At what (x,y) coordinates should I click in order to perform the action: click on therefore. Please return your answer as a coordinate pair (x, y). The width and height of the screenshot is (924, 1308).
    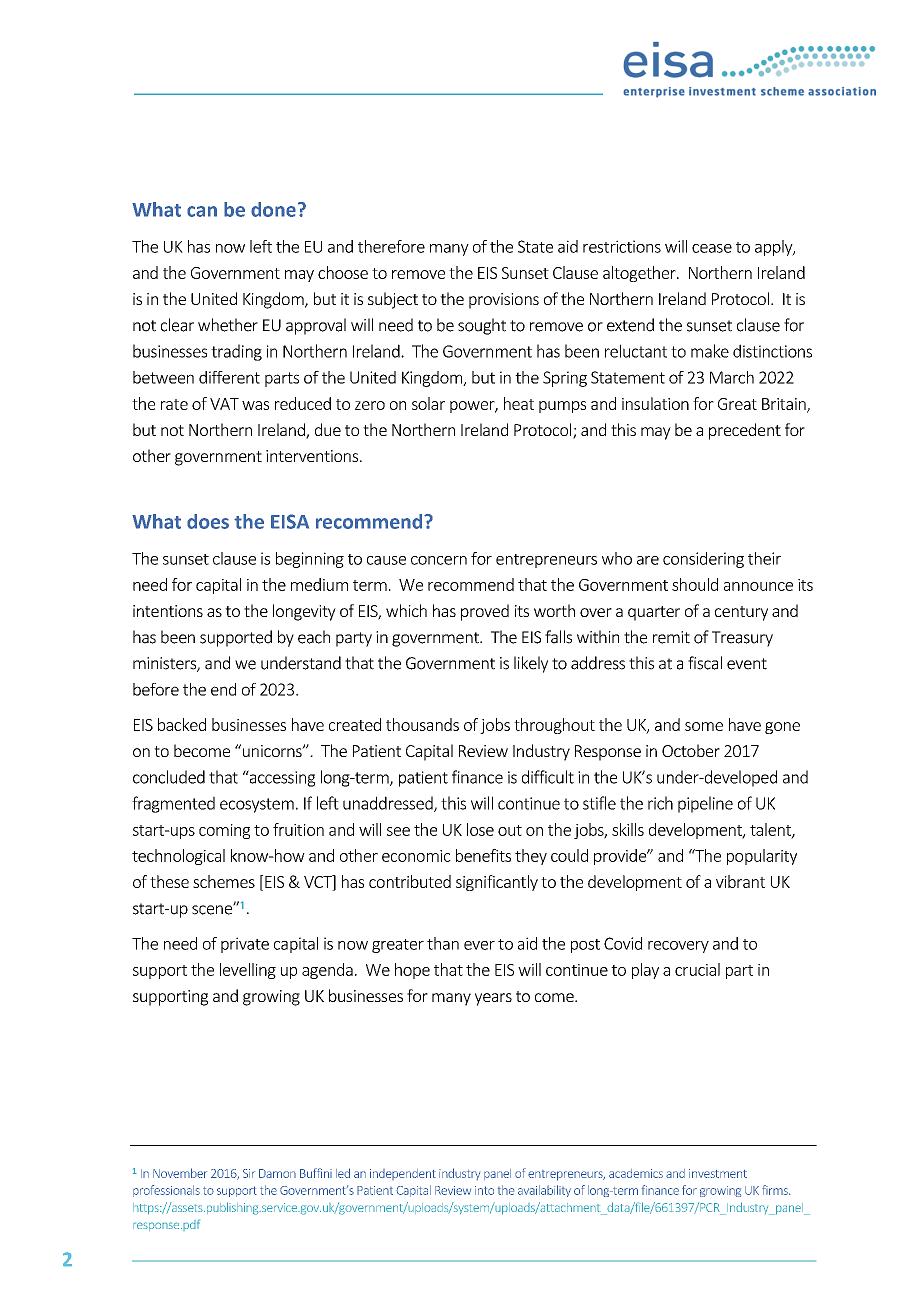
    Looking at the image, I should click on (391, 246).
